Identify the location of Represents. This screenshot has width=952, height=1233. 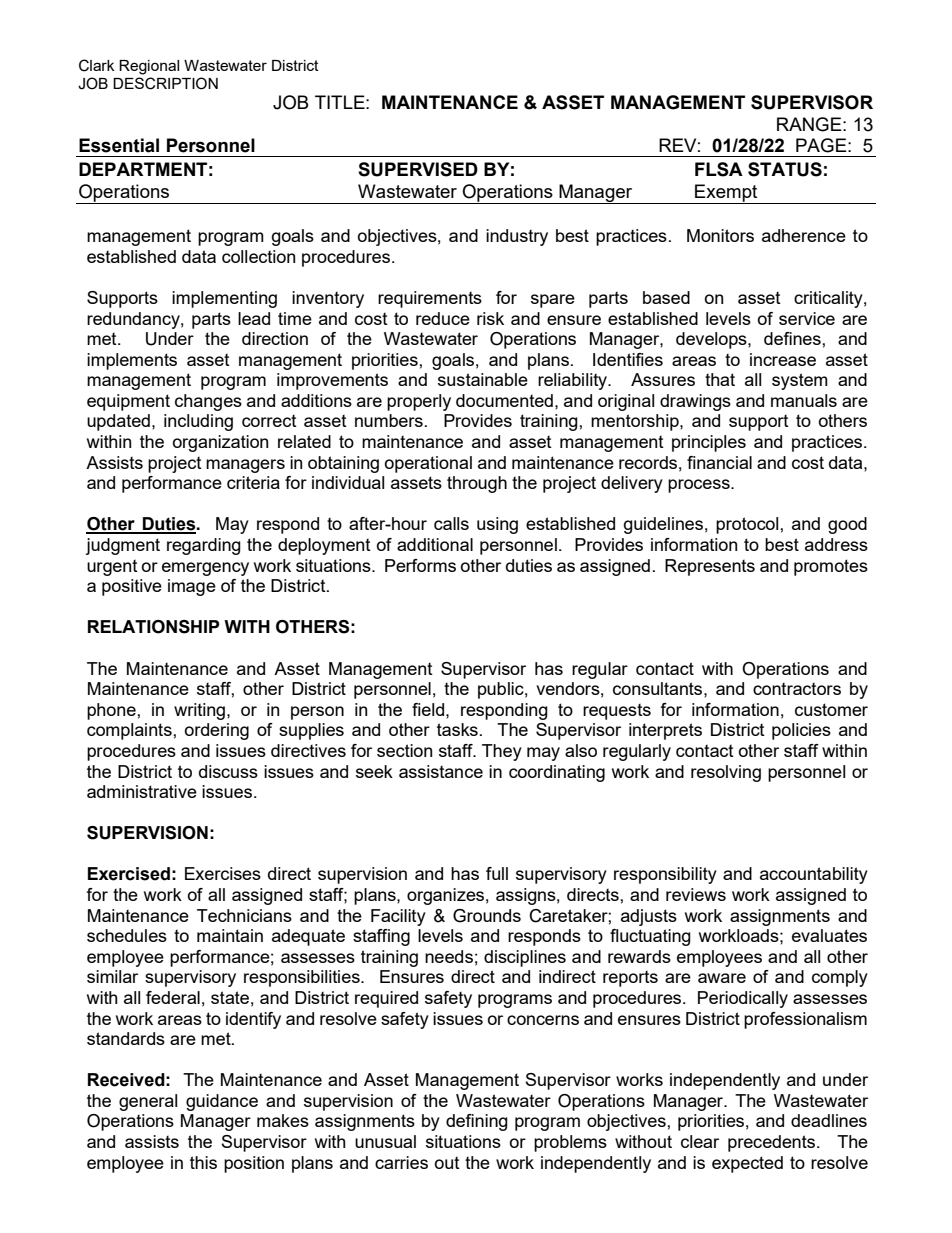
(710, 567).
